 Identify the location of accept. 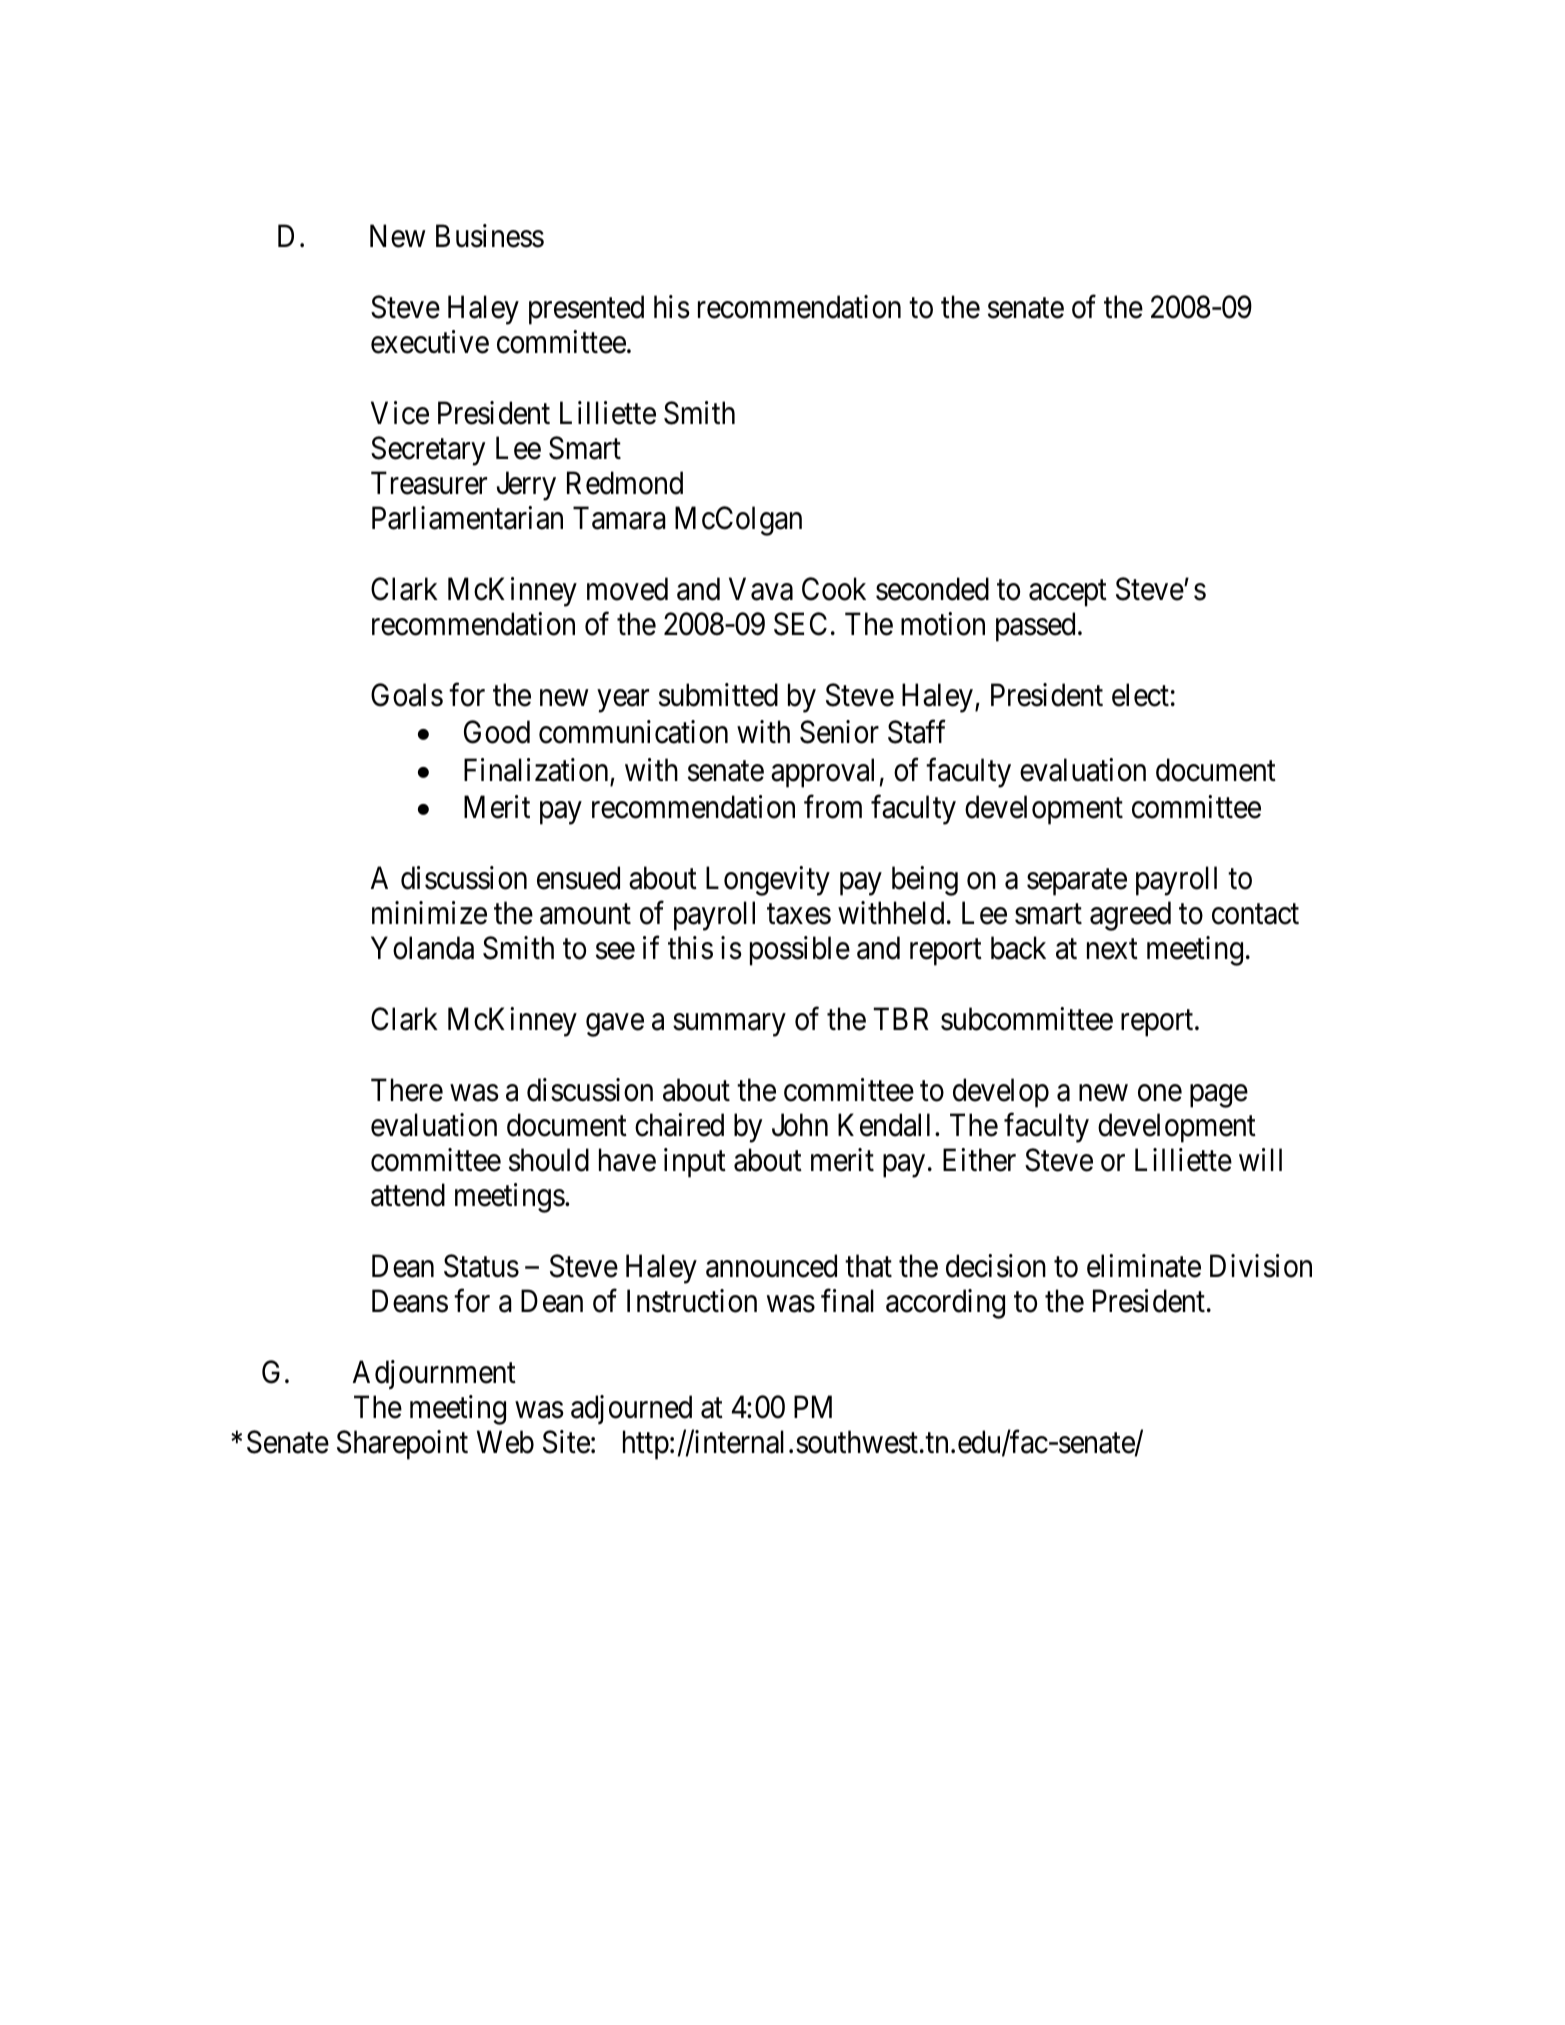
(1068, 593).
